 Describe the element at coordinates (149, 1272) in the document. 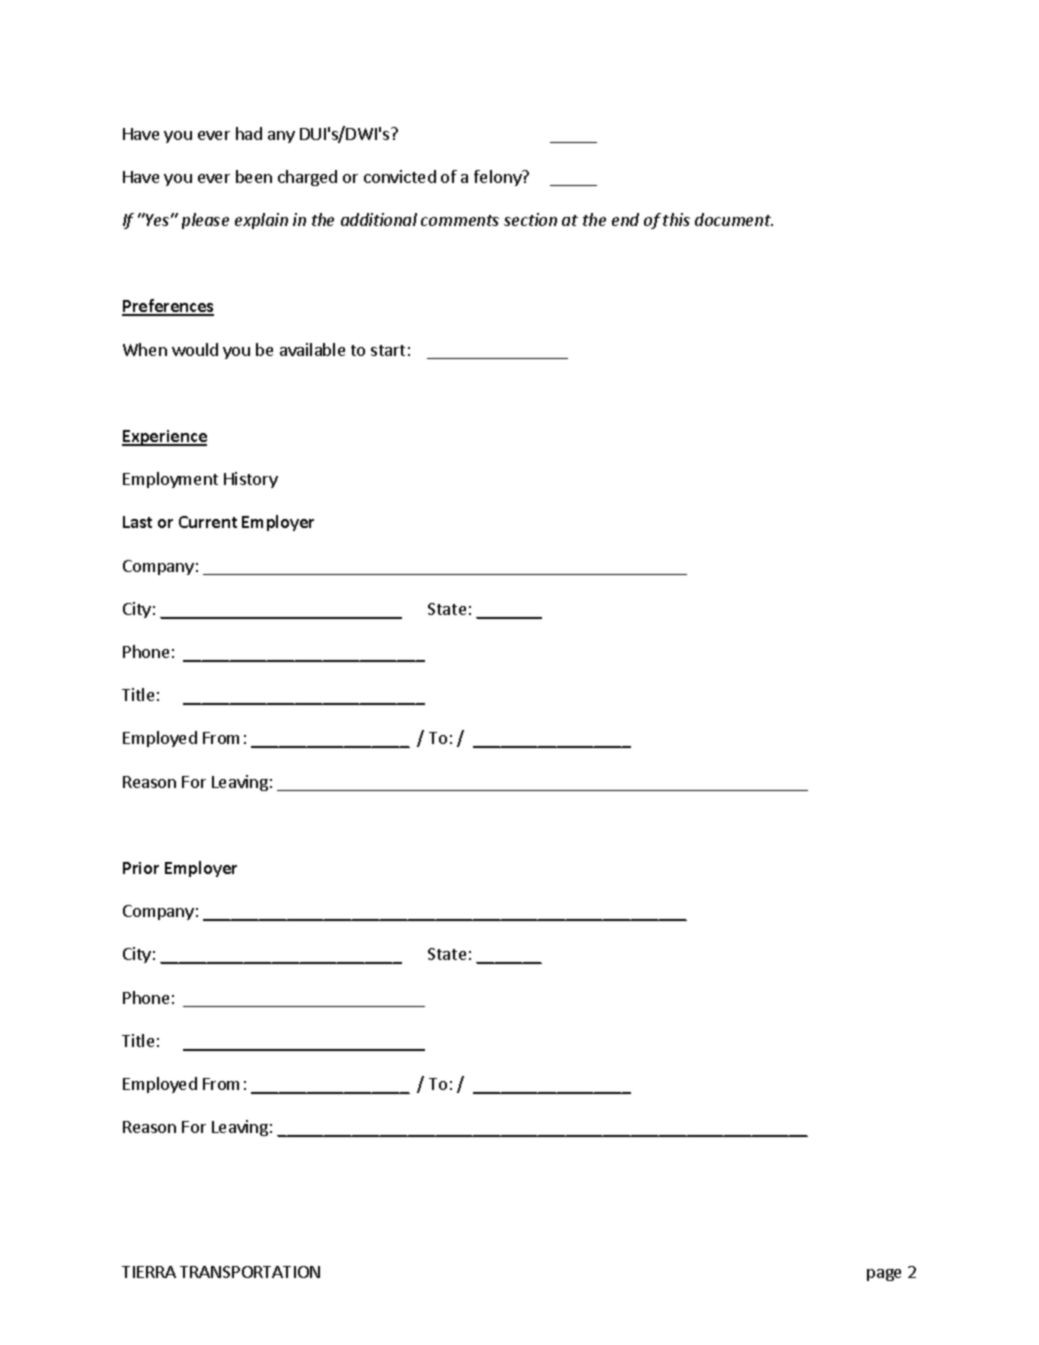

I see `TIERRA` at that location.
